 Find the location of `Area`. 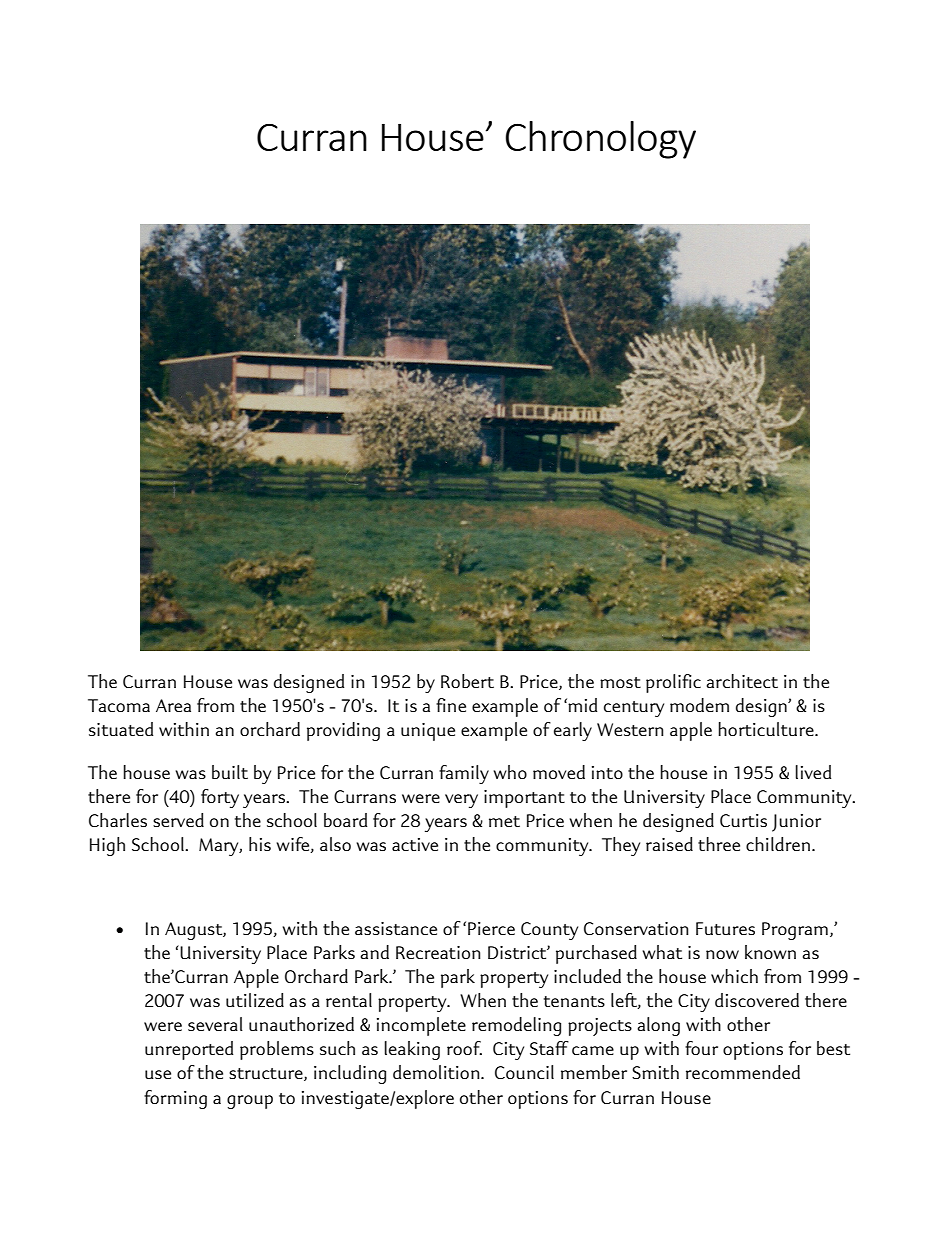

Area is located at coordinates (173, 705).
